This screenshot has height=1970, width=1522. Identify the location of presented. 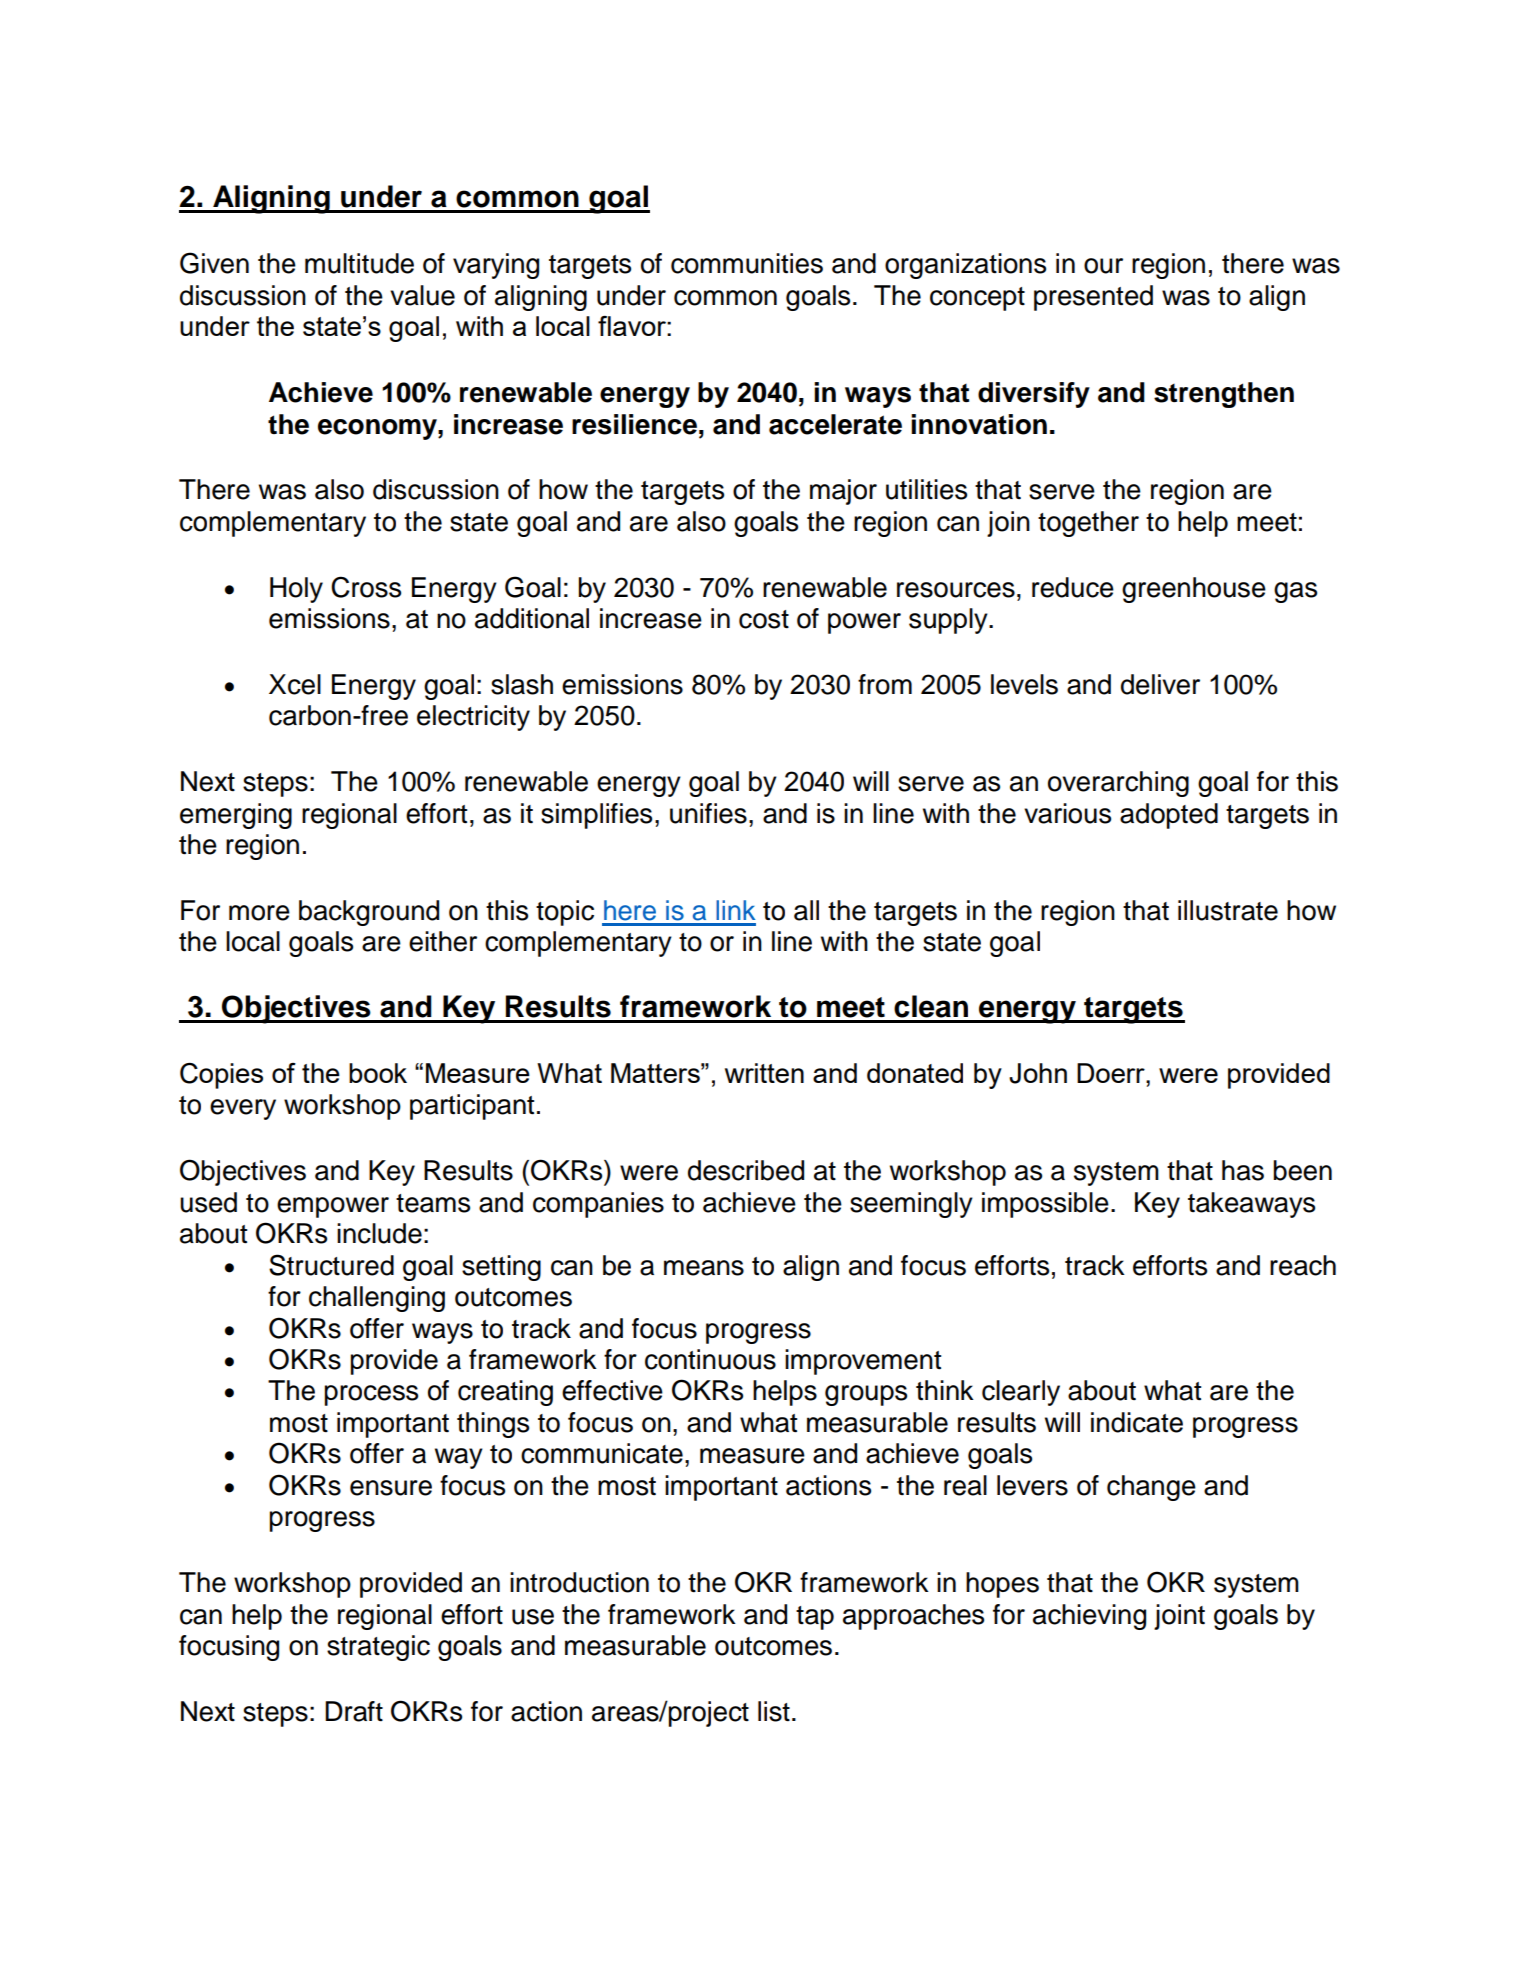
(1093, 298).
